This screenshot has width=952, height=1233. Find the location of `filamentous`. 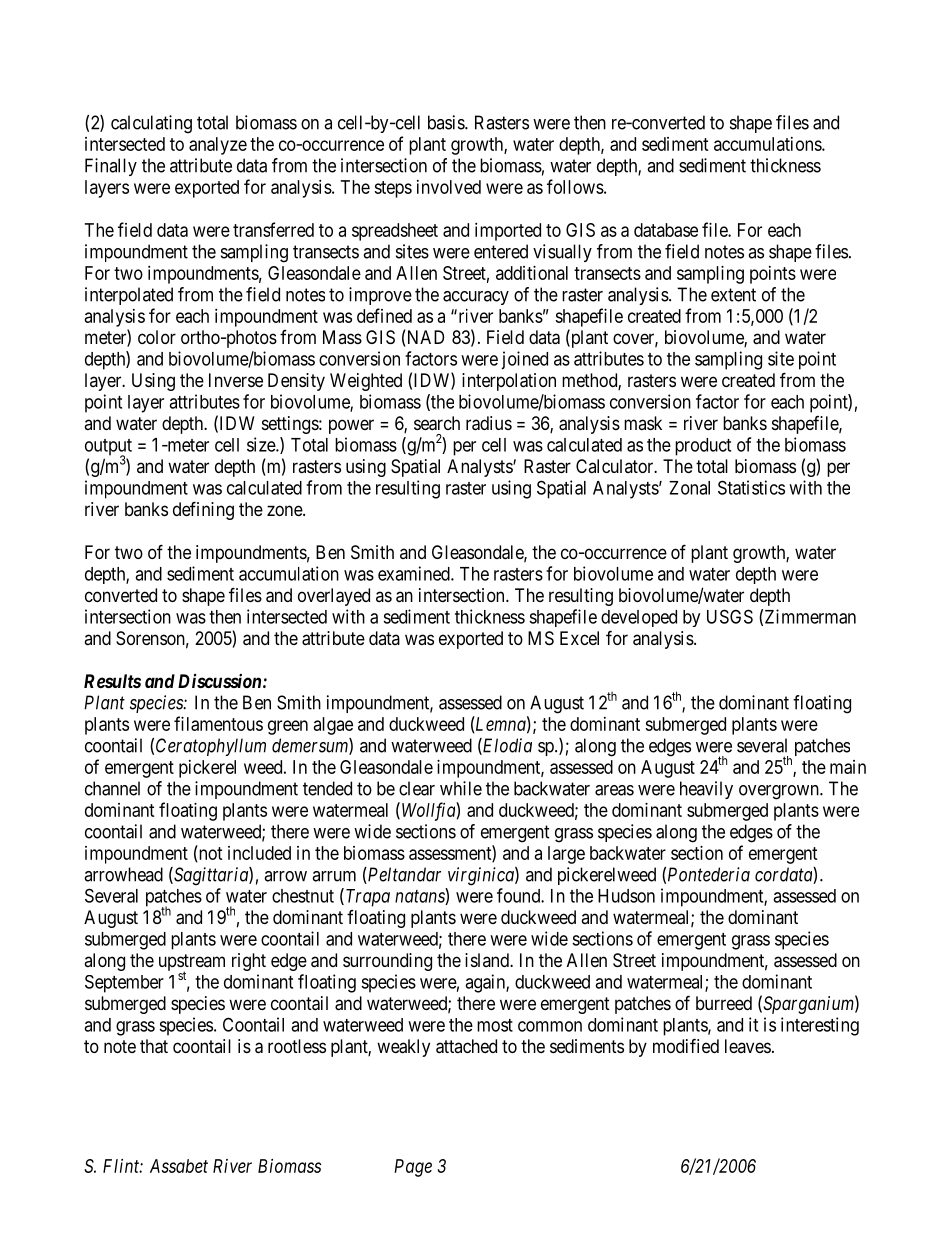

filamentous is located at coordinates (218, 723).
